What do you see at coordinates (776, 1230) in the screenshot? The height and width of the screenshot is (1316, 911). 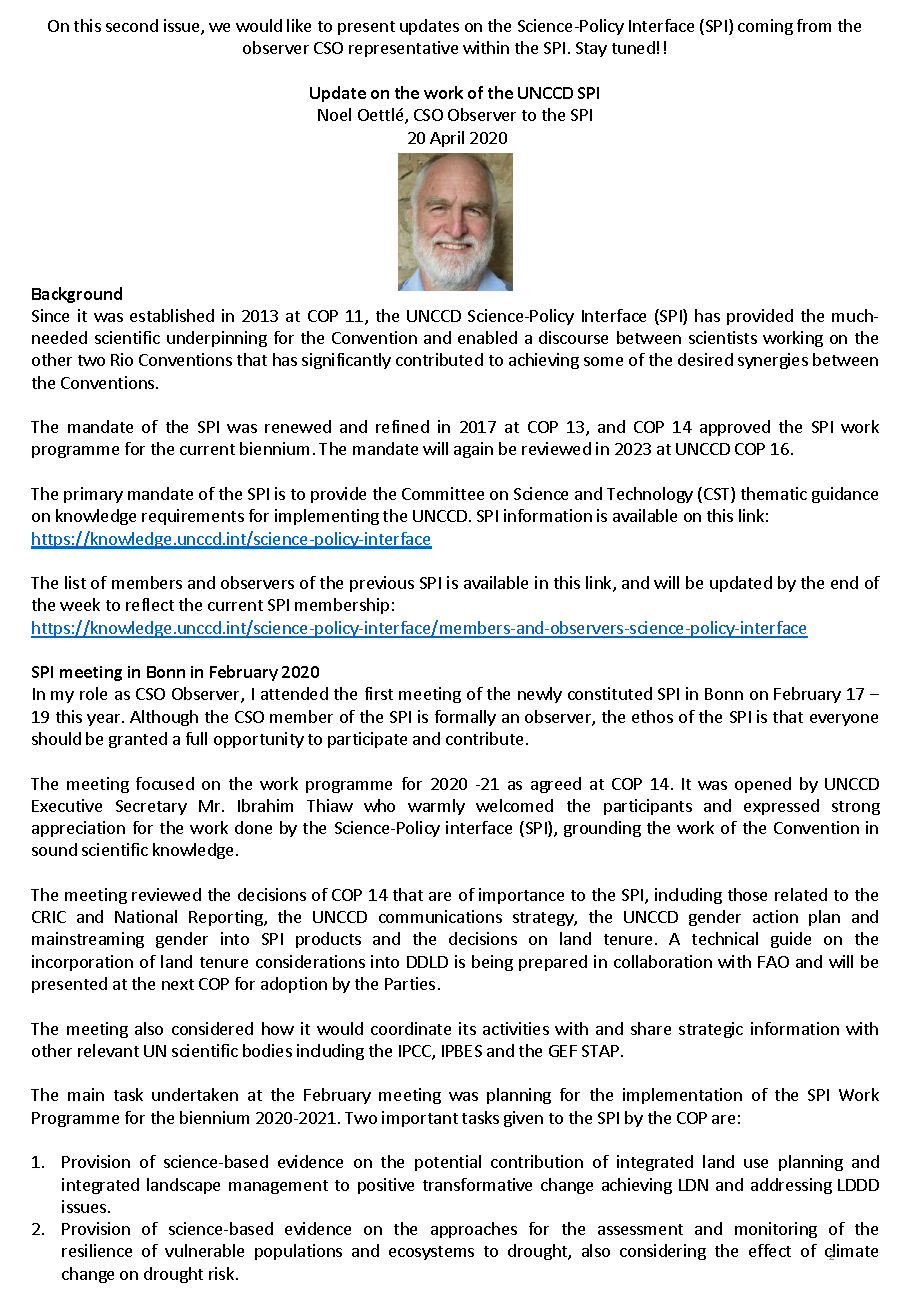 I see `monitoring` at bounding box center [776, 1230].
